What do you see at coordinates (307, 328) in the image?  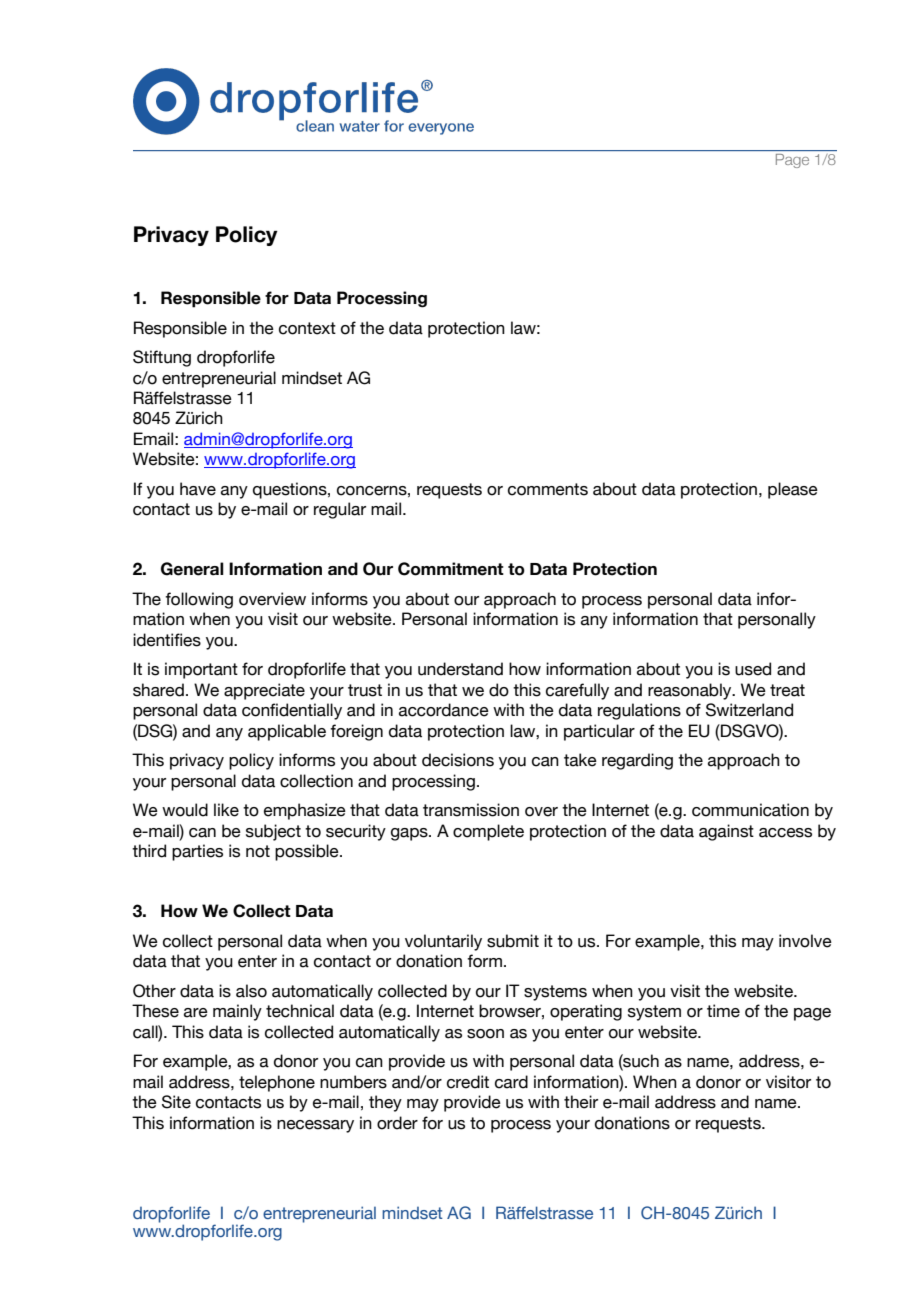 I see `context` at bounding box center [307, 328].
